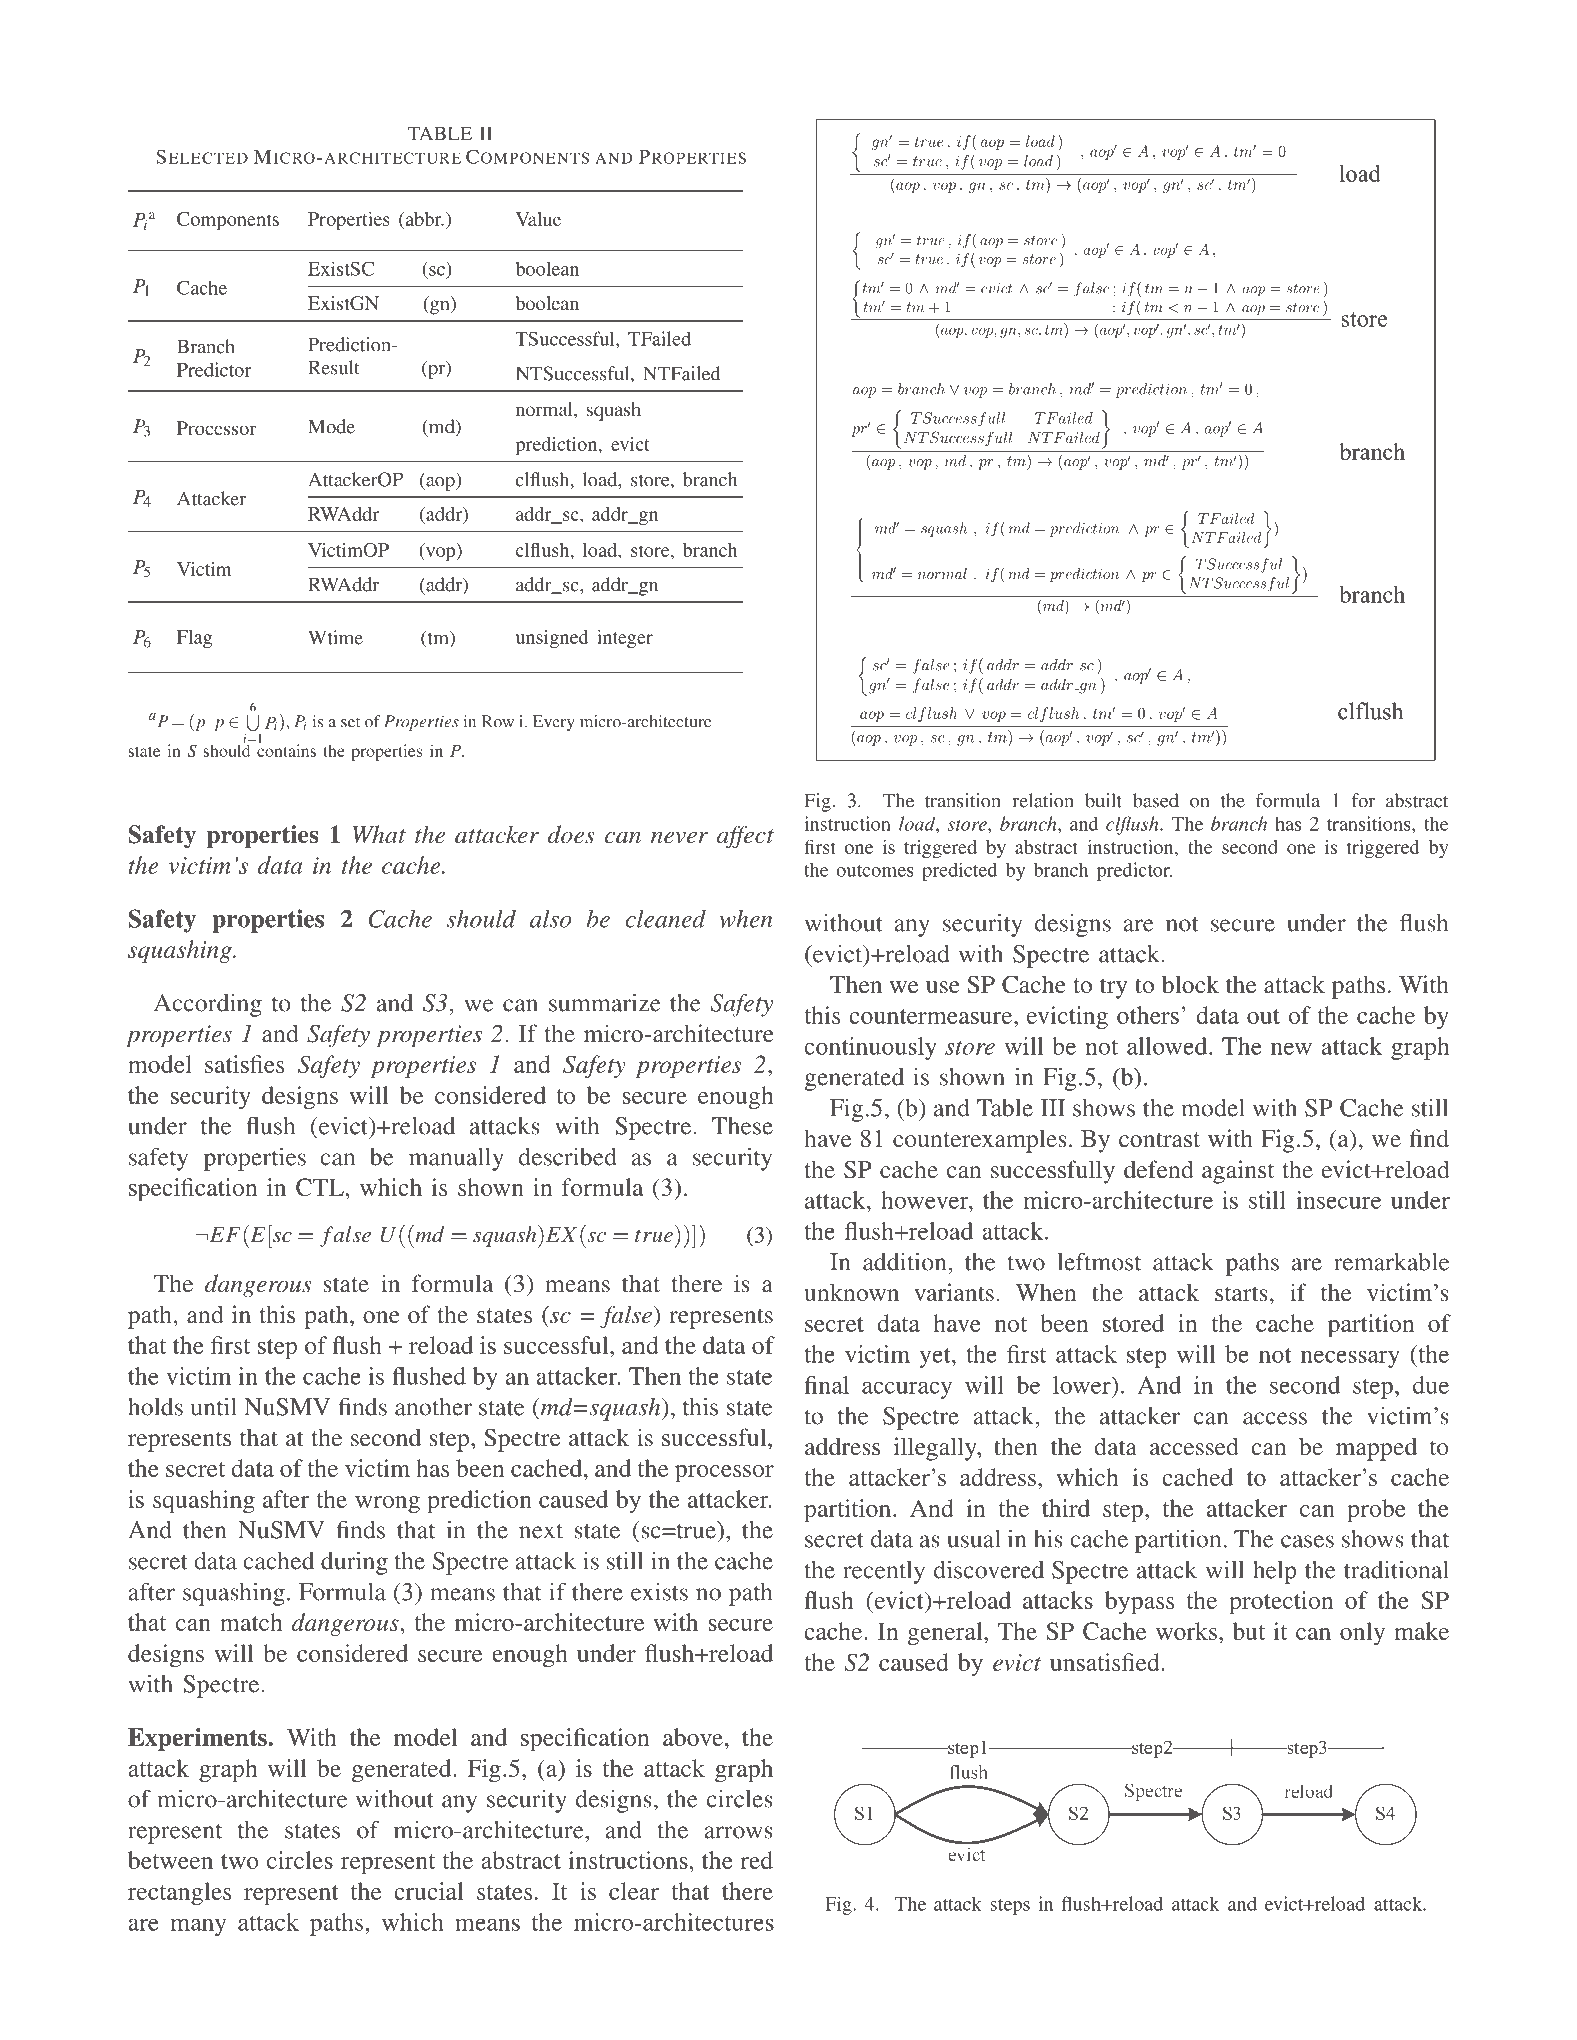  Describe the element at coordinates (423, 219) in the document. I see `abbr` at that location.
